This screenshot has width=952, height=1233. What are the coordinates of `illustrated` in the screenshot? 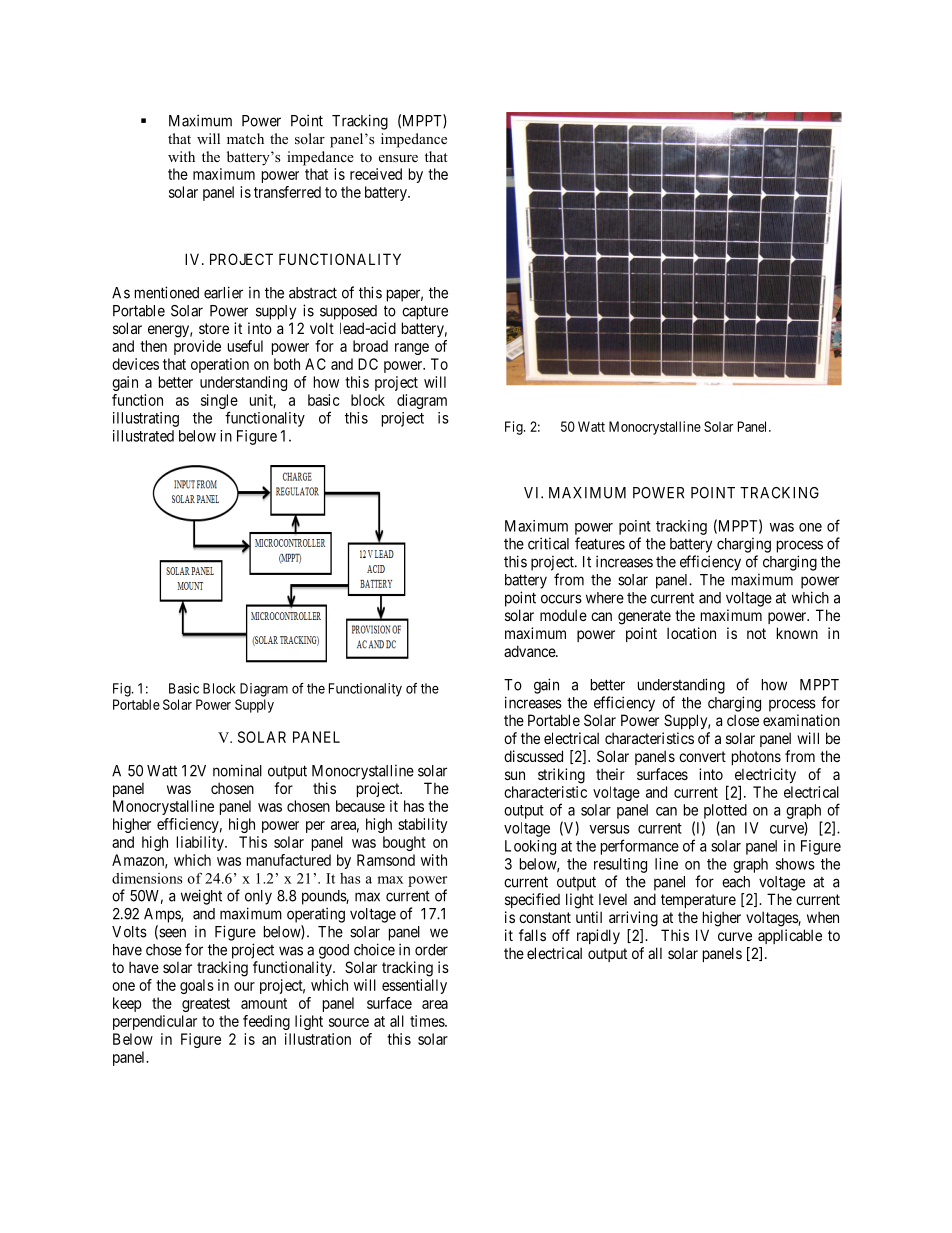 It's located at (143, 436).
